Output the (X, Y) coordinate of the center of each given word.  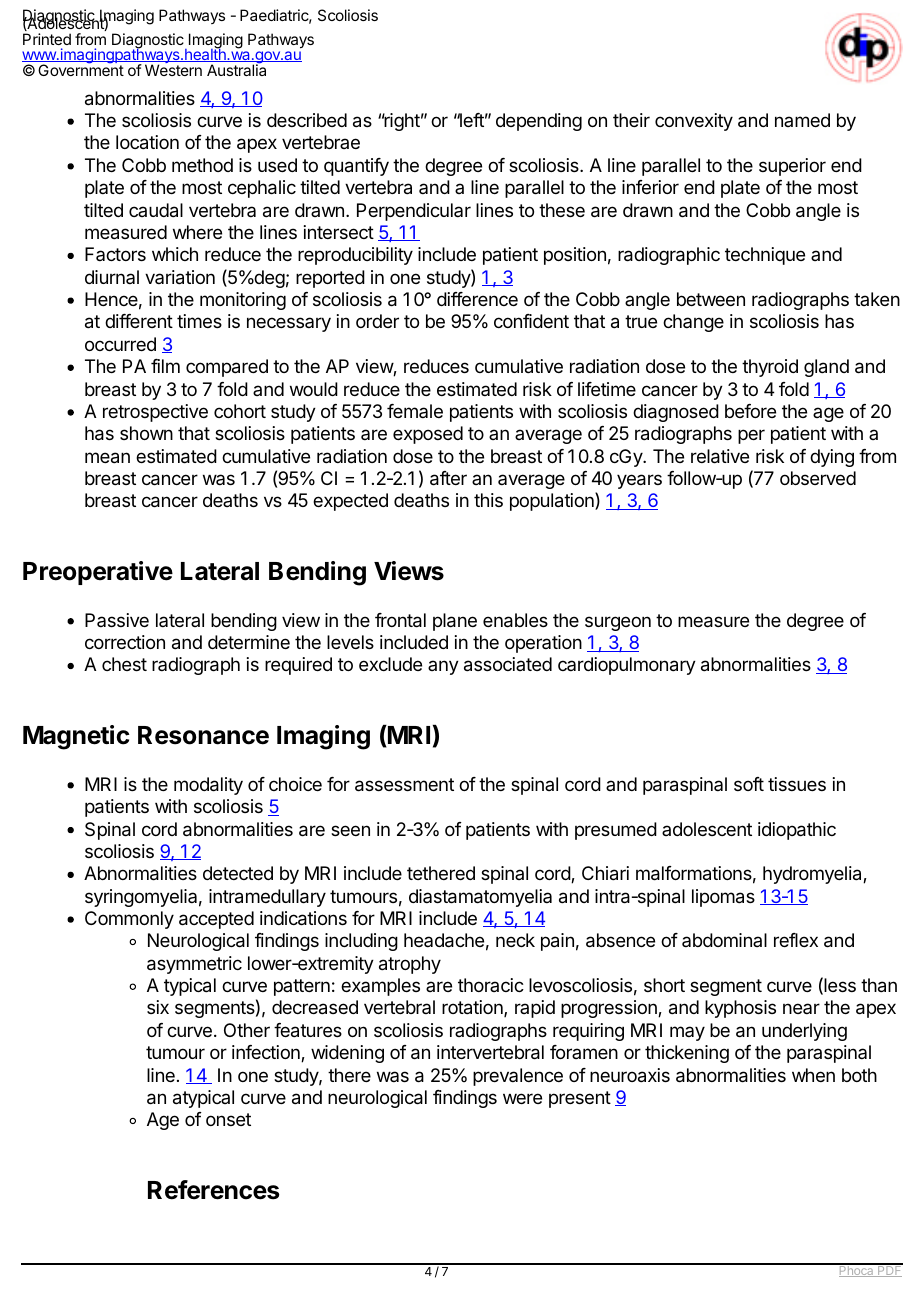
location (147, 142)
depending (539, 122)
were (522, 1098)
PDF (889, 1270)
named (802, 120)
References (213, 1190)
